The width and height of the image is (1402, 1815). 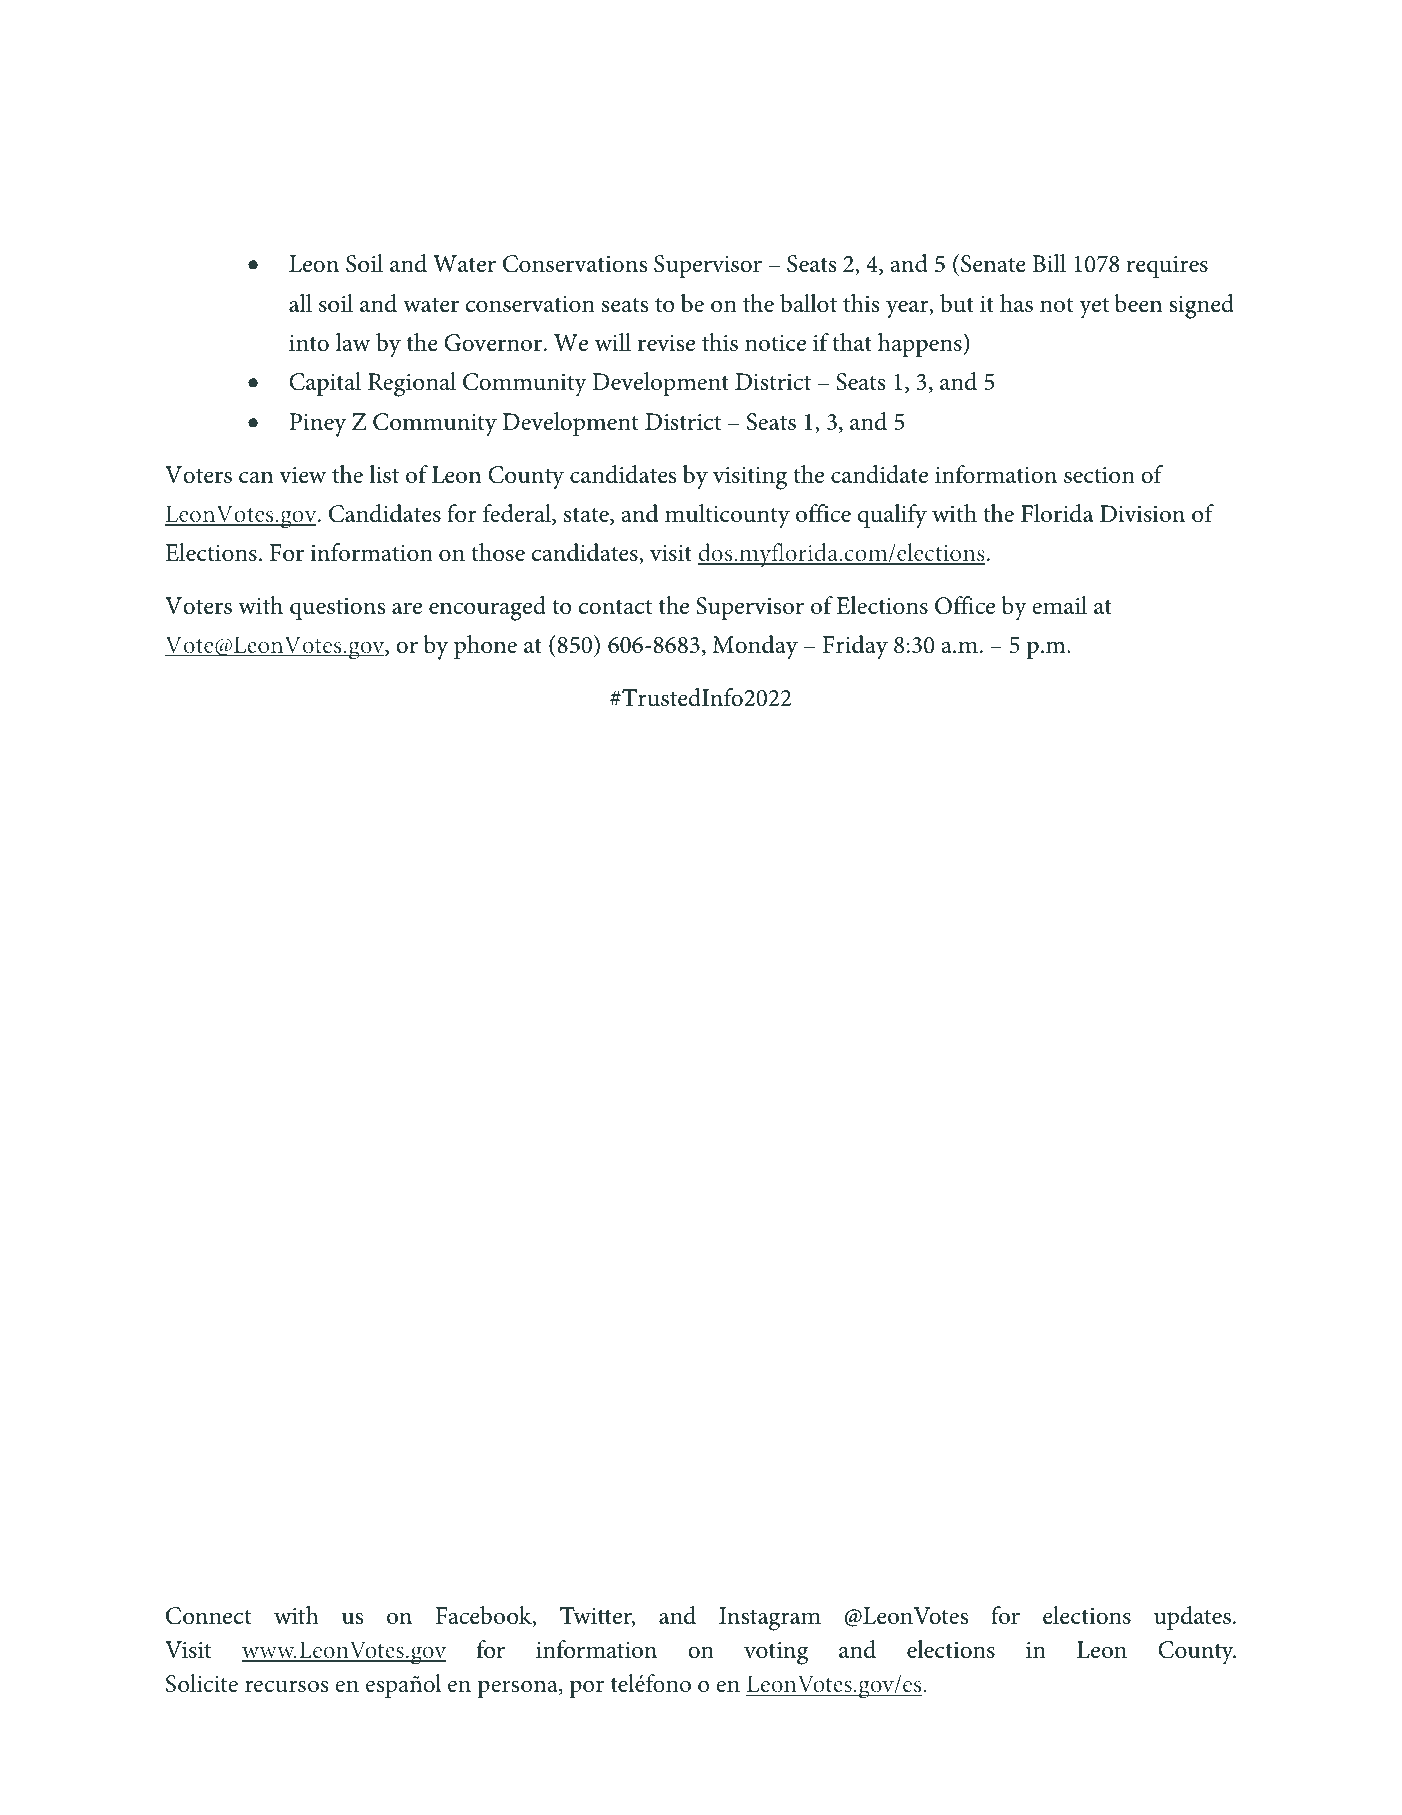 What do you see at coordinates (755, 647) in the image?
I see `Monday` at bounding box center [755, 647].
